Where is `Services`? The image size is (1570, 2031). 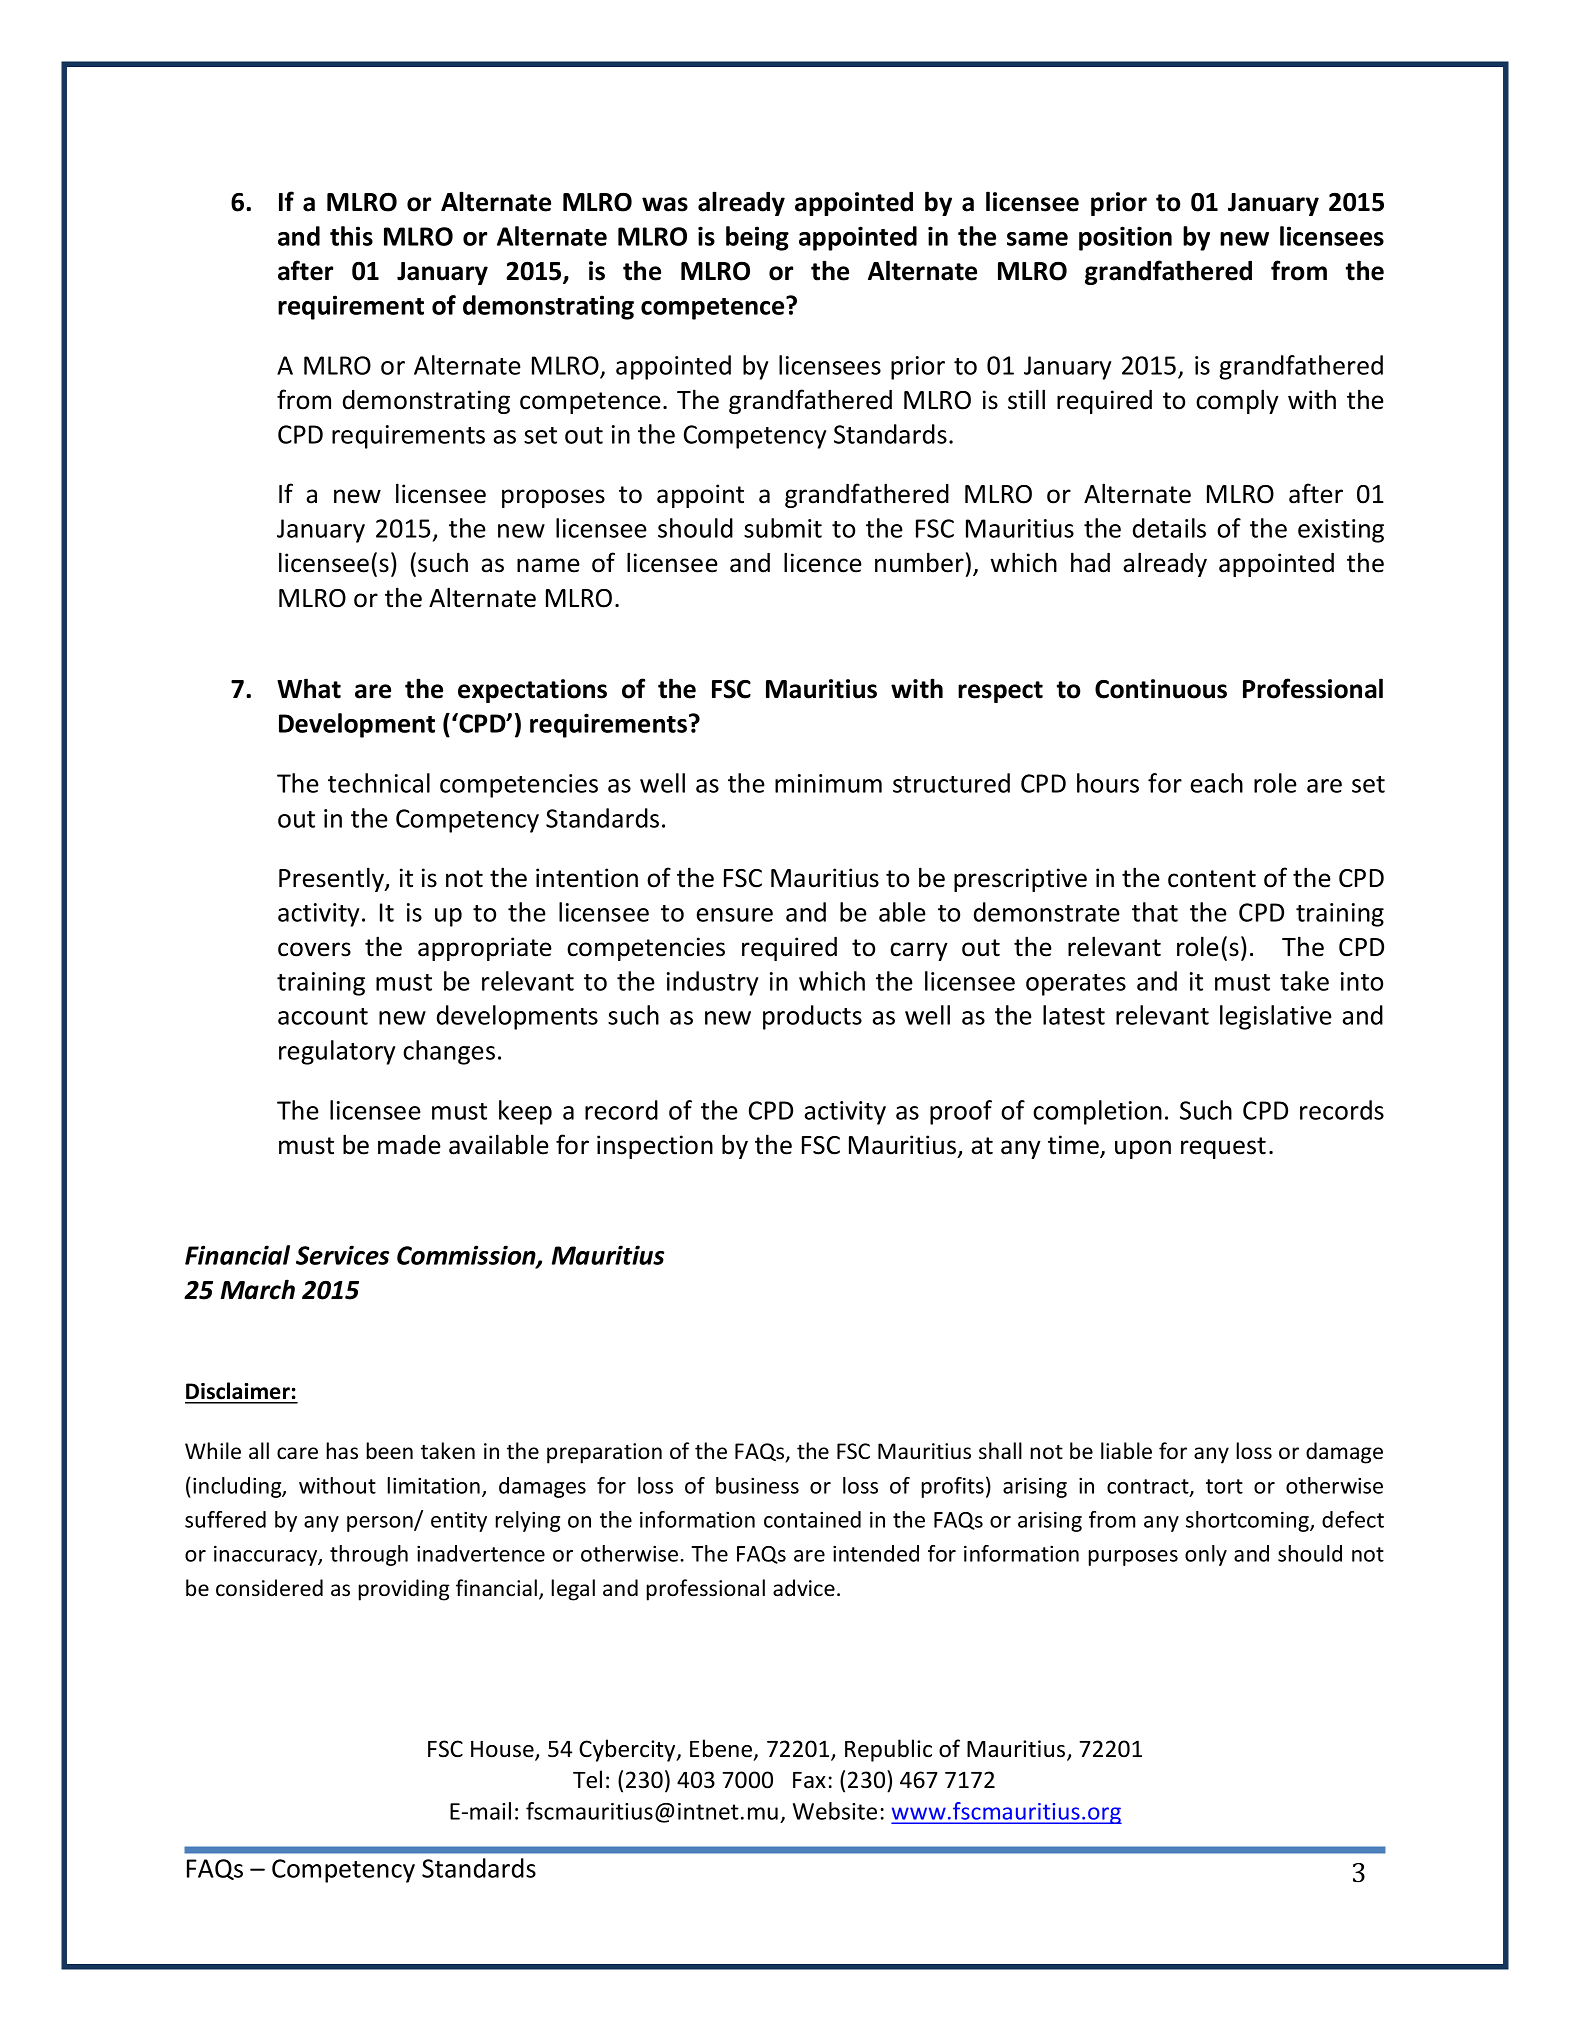
Services is located at coordinates (342, 1255).
